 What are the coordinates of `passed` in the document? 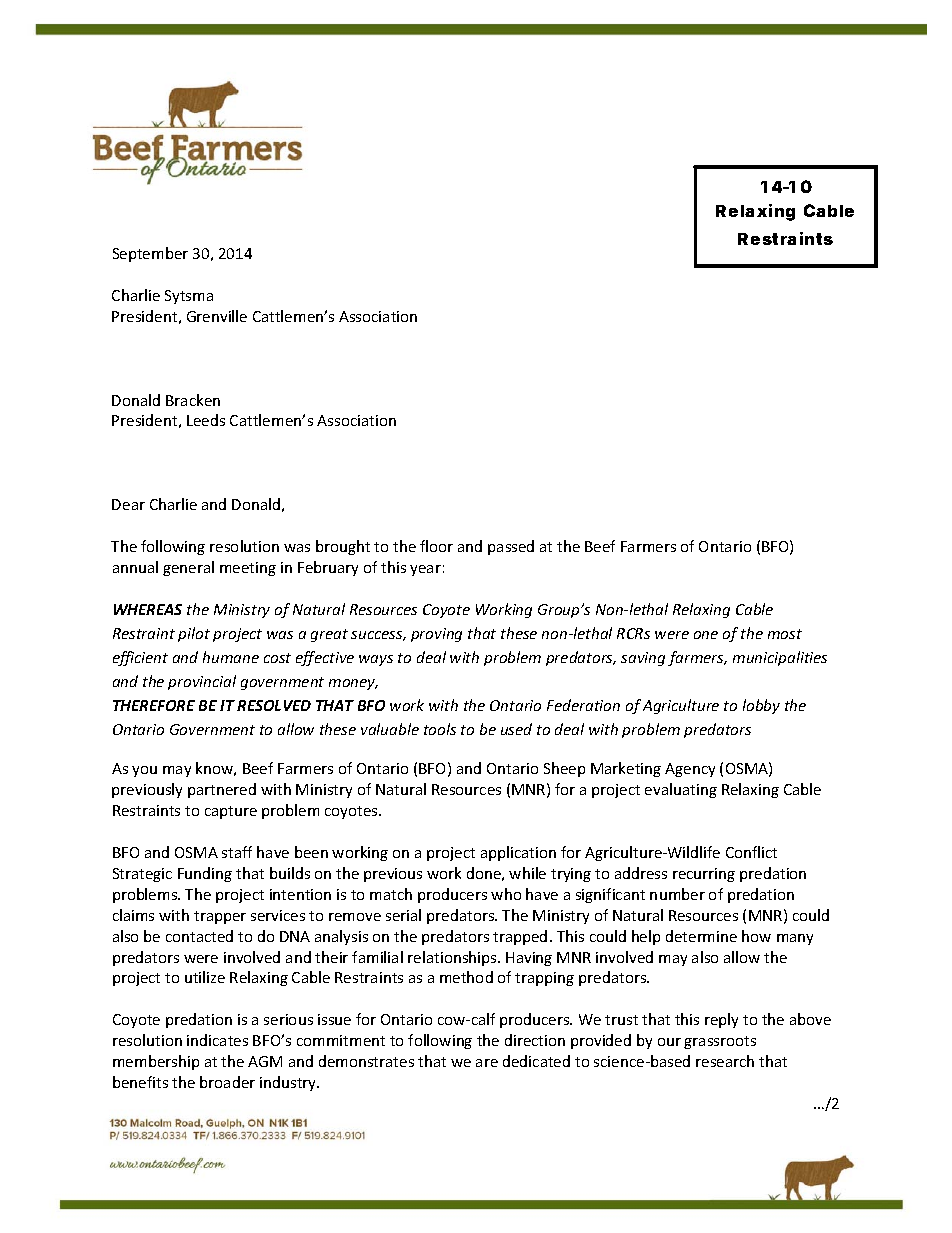 It's located at (511, 547).
